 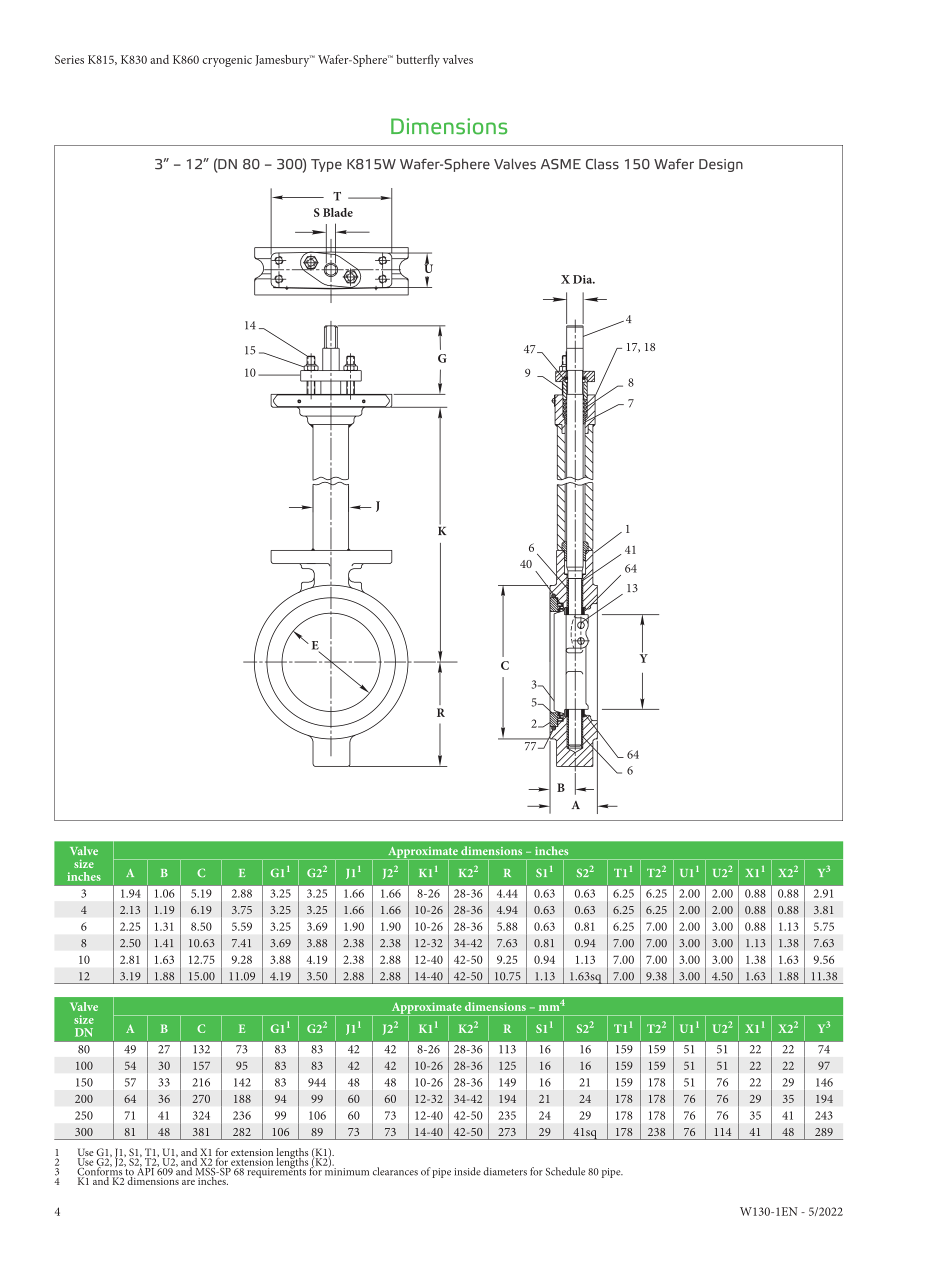 What do you see at coordinates (561, 164) in the page?
I see `ASME` at bounding box center [561, 164].
